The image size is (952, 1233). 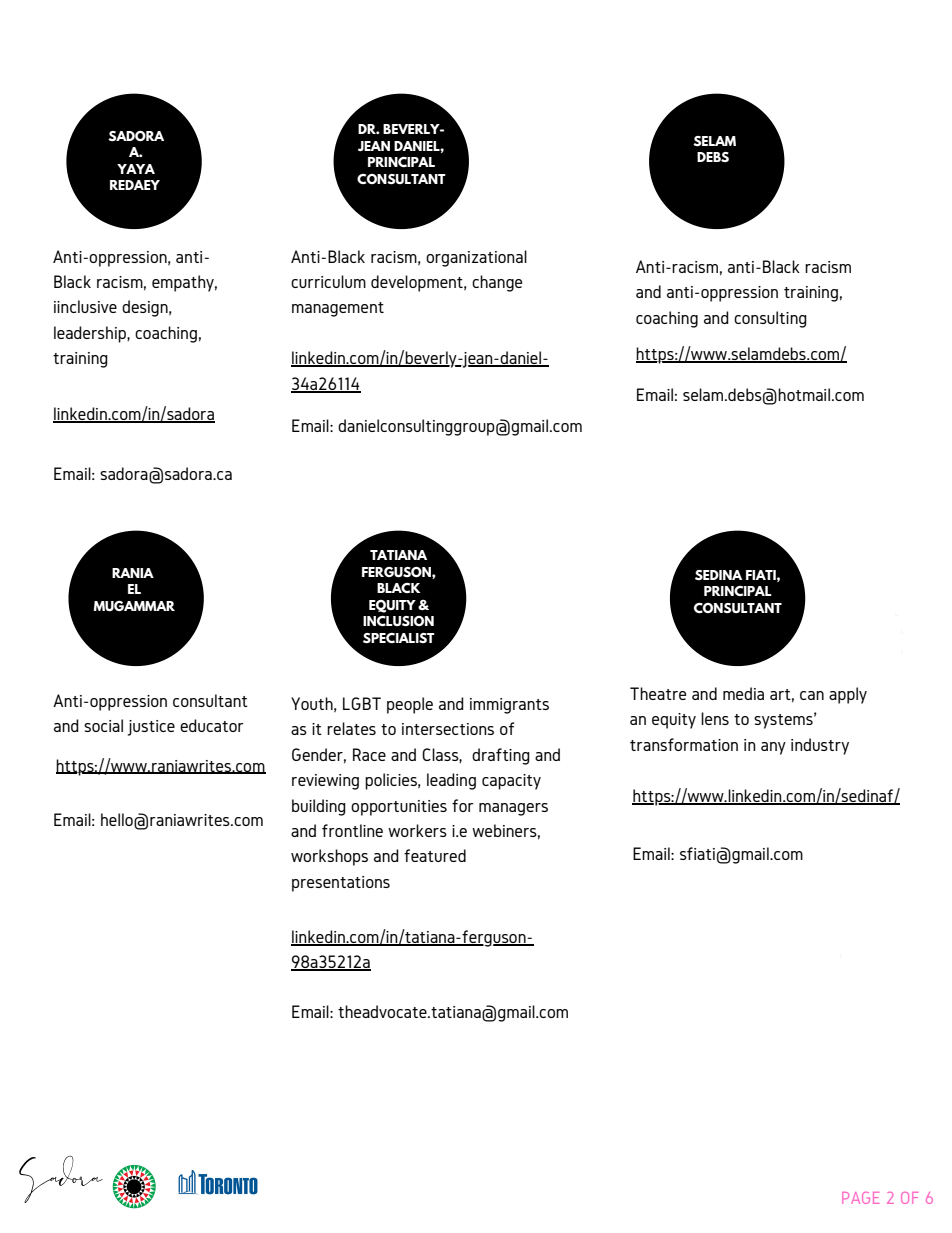 What do you see at coordinates (497, 283) in the page?
I see `change` at bounding box center [497, 283].
